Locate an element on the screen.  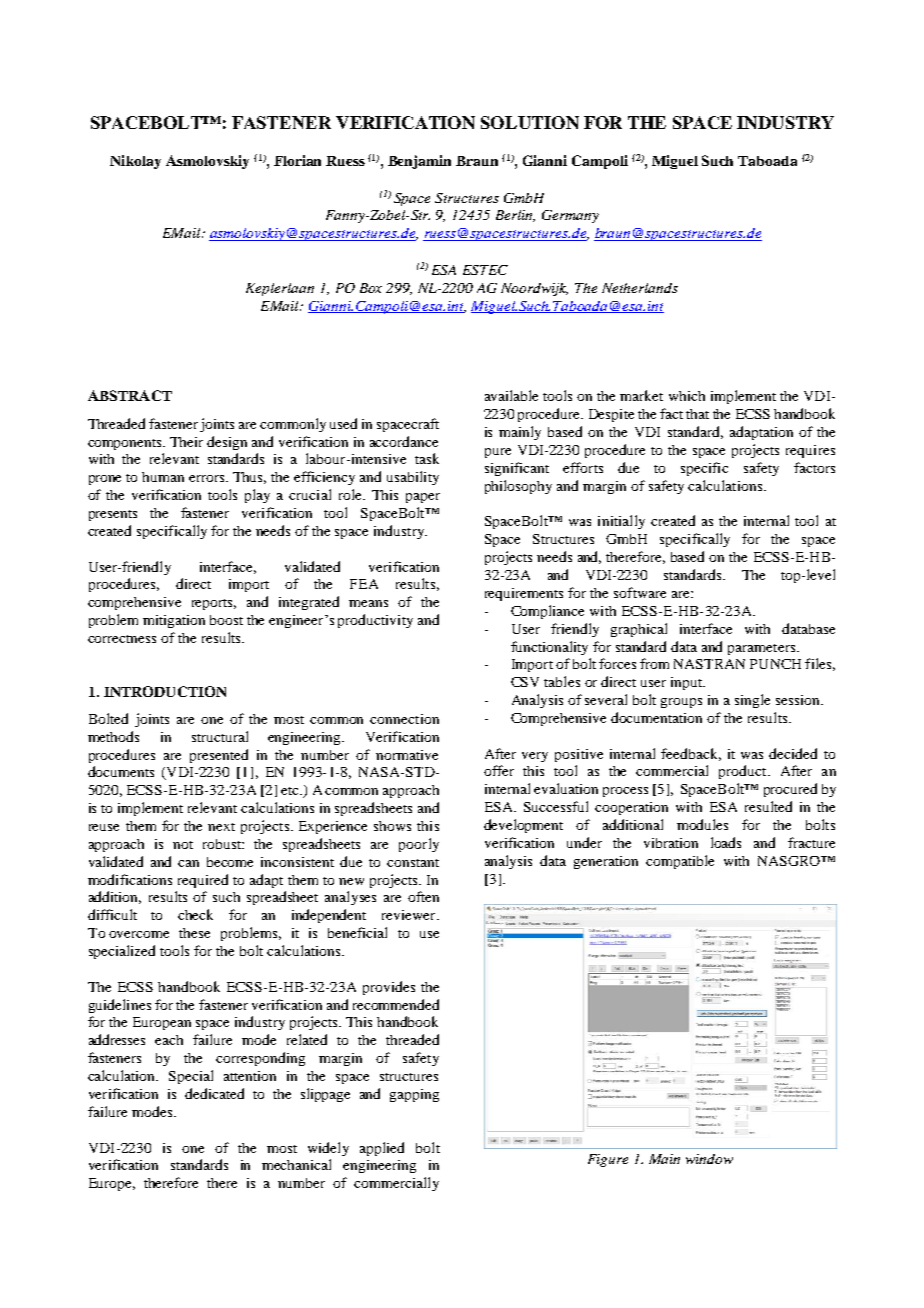
dedicated is located at coordinates (214, 1093).
